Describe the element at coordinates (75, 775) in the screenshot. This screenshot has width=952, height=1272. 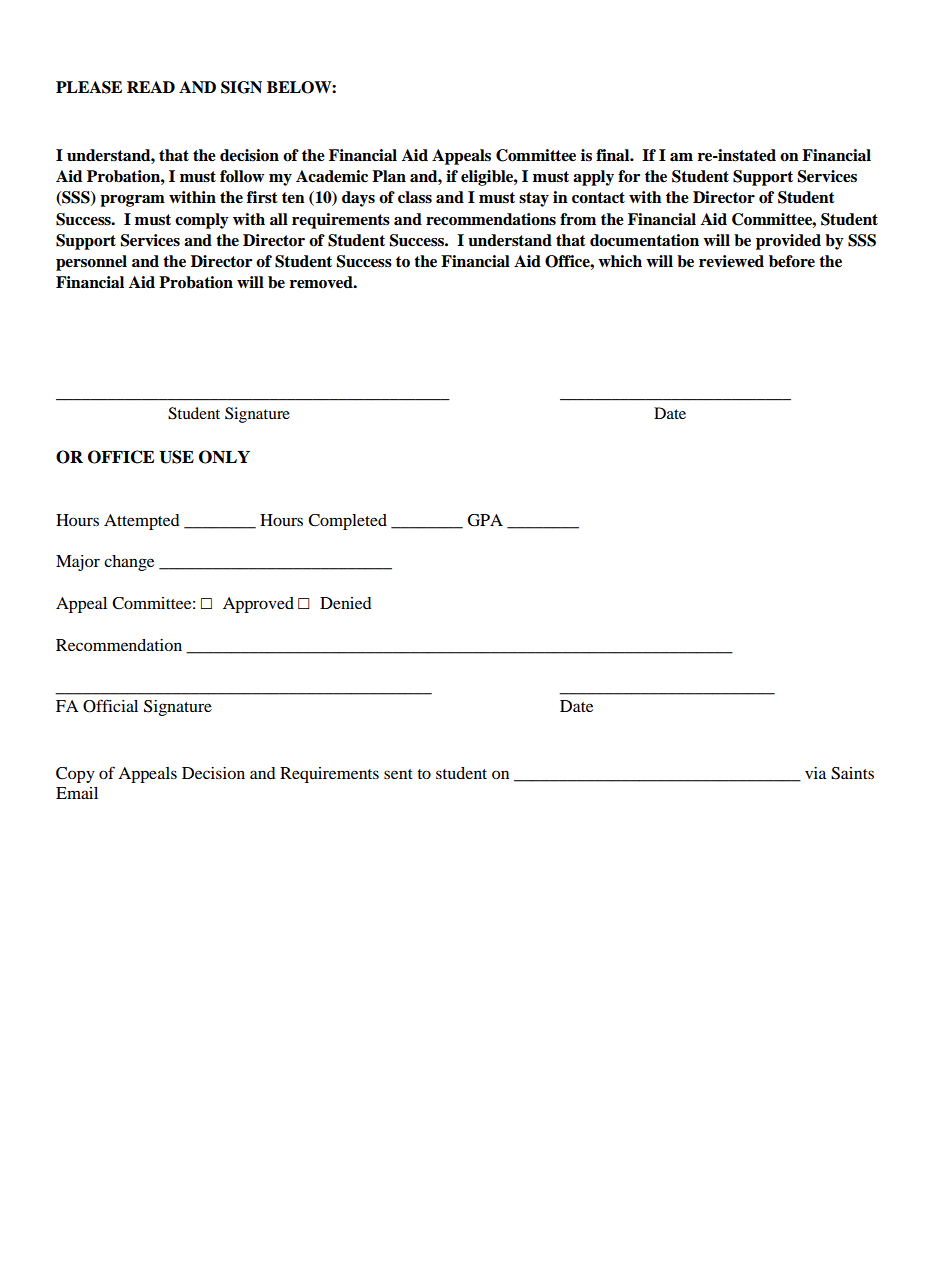
I see `Copy` at that location.
